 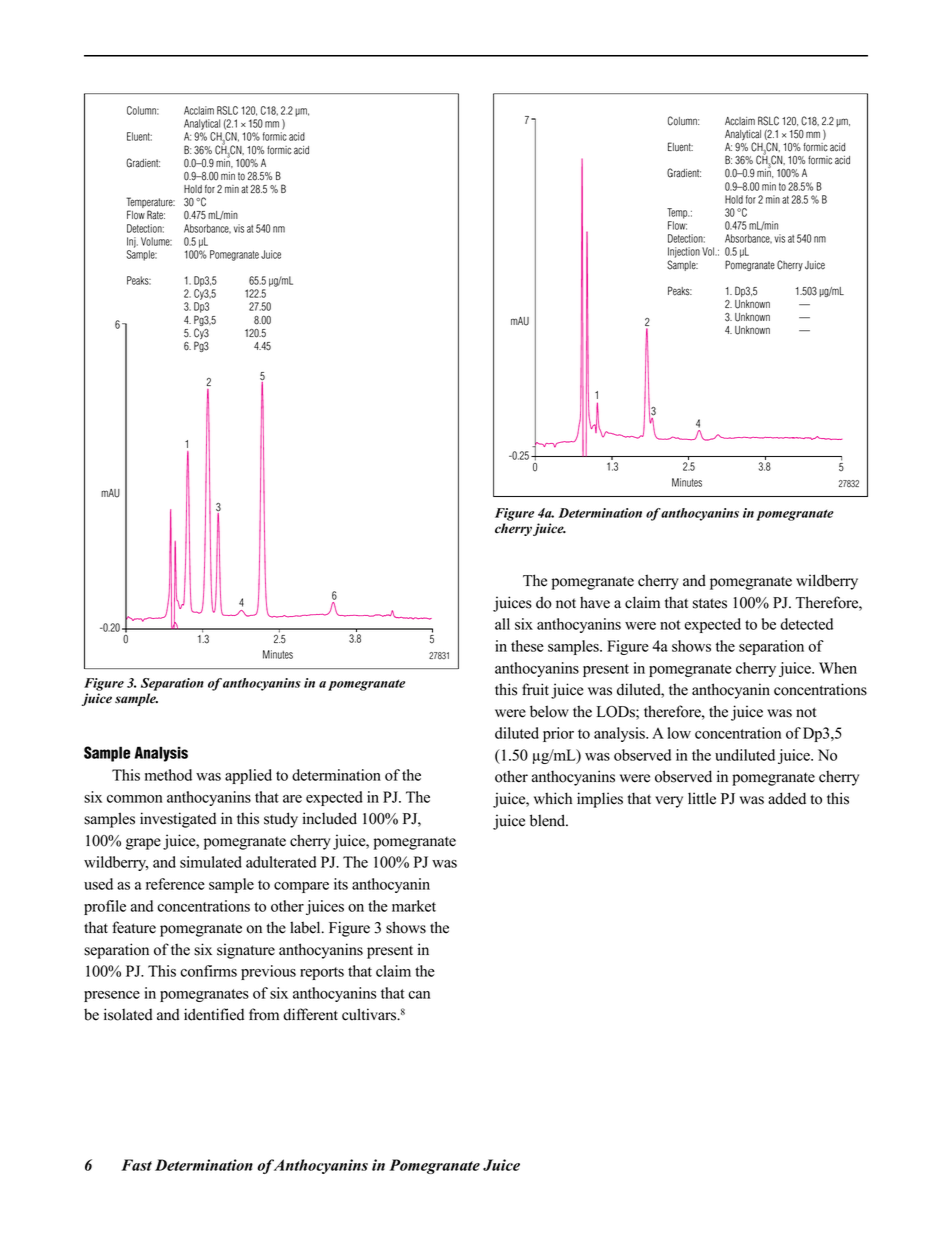 What do you see at coordinates (168, 775) in the document?
I see `method` at bounding box center [168, 775].
